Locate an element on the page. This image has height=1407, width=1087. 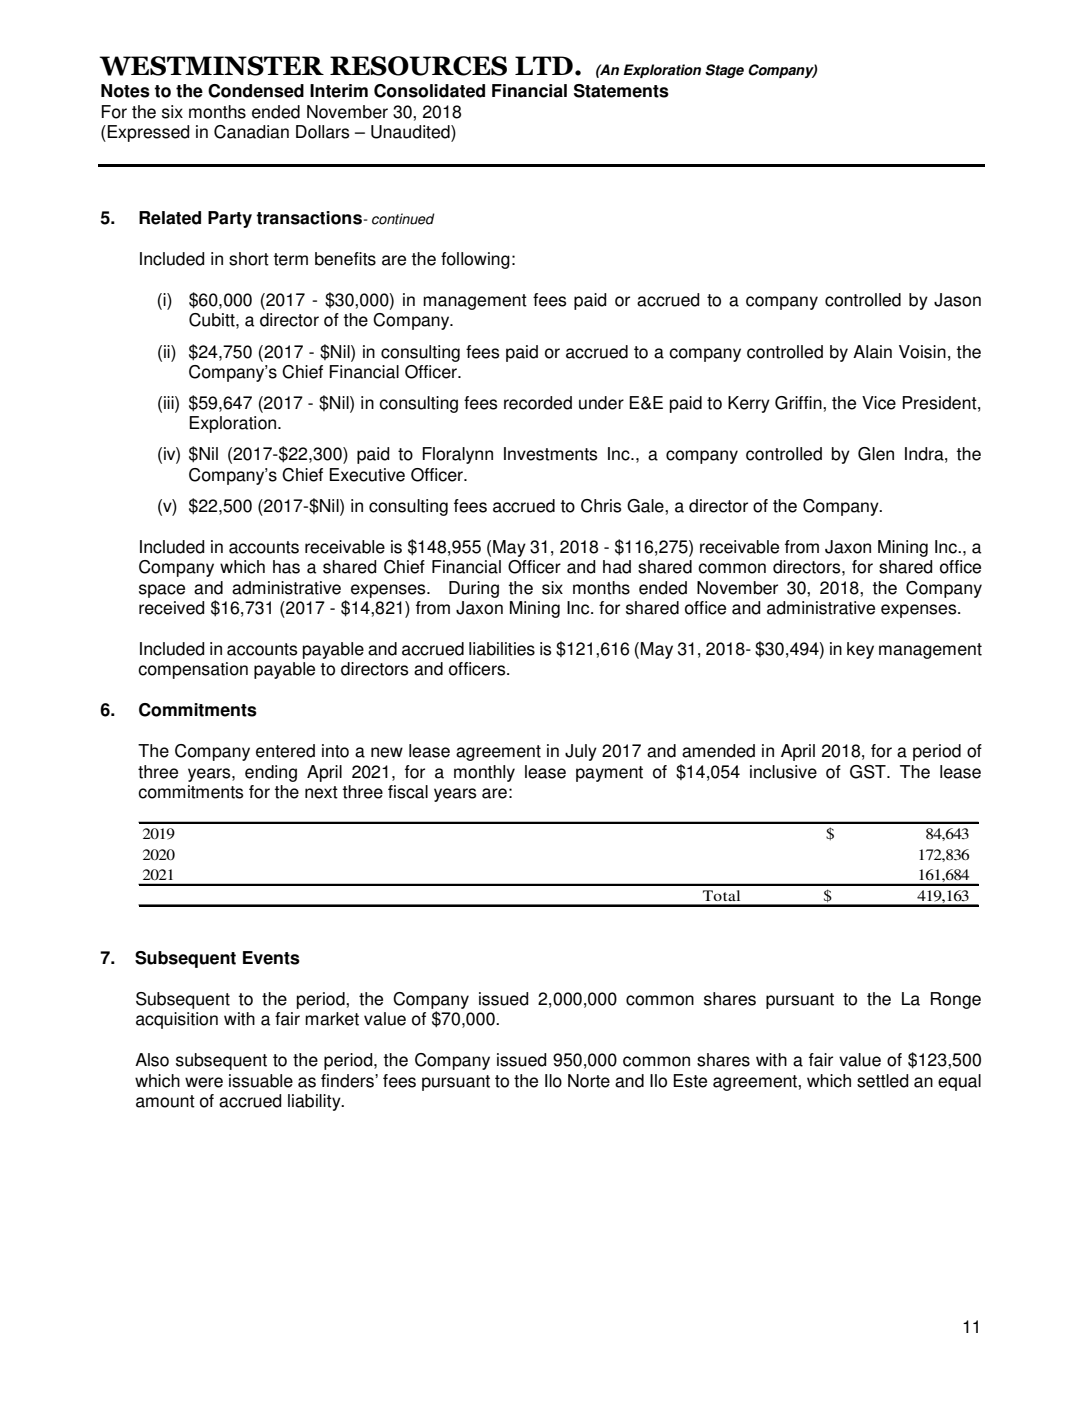
Norte is located at coordinates (589, 1081).
